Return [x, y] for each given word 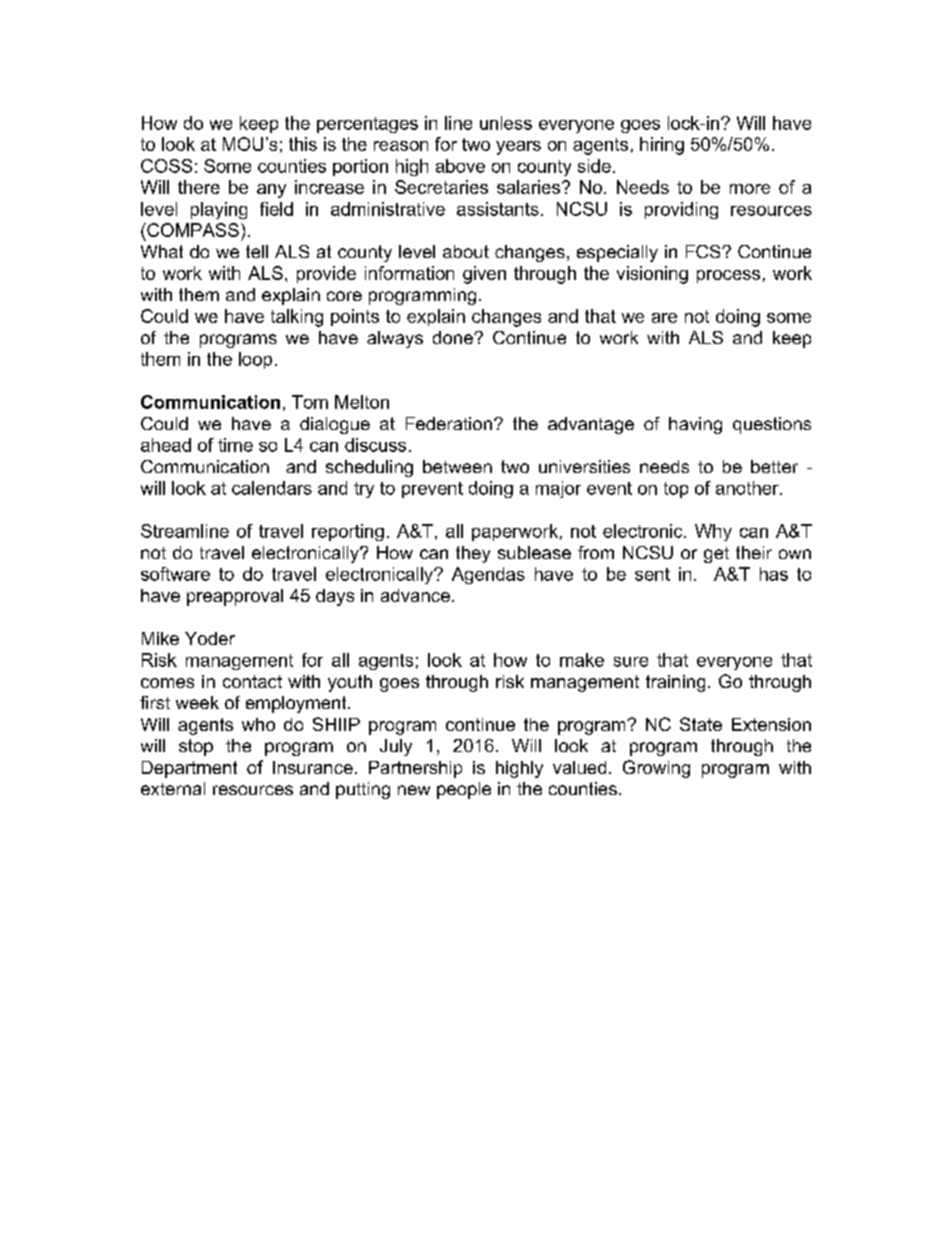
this [303, 144]
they [473, 554]
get [716, 555]
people [464, 790]
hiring [662, 146]
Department [189, 769]
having [695, 425]
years [518, 148]
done [454, 337]
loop [255, 360]
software [175, 574]
